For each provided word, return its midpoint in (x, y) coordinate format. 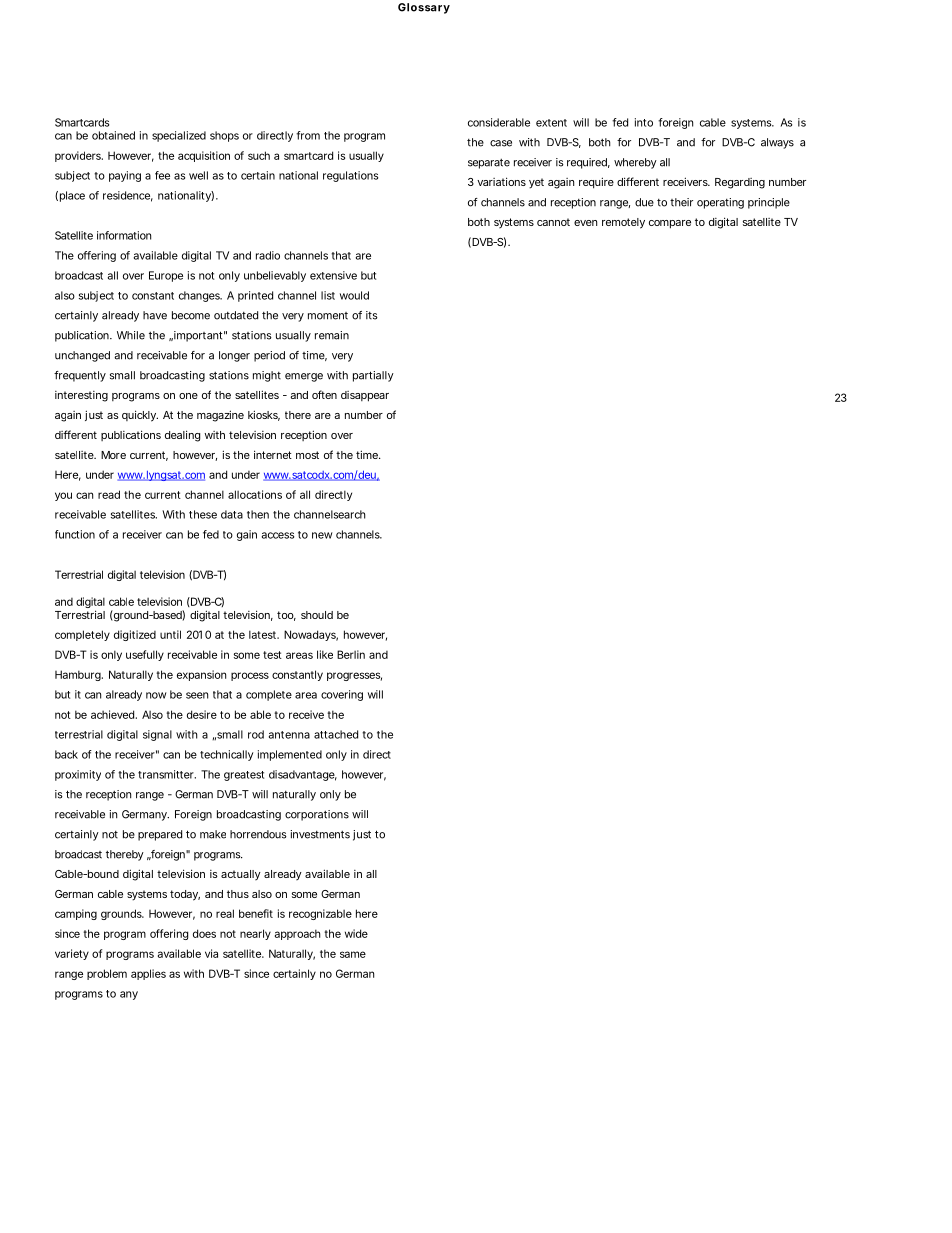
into (644, 122)
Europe (166, 276)
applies (148, 974)
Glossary (424, 8)
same (353, 954)
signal (157, 735)
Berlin (351, 654)
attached (336, 734)
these (203, 514)
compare (670, 224)
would (354, 295)
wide (356, 933)
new (322, 535)
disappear (365, 396)
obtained (113, 135)
